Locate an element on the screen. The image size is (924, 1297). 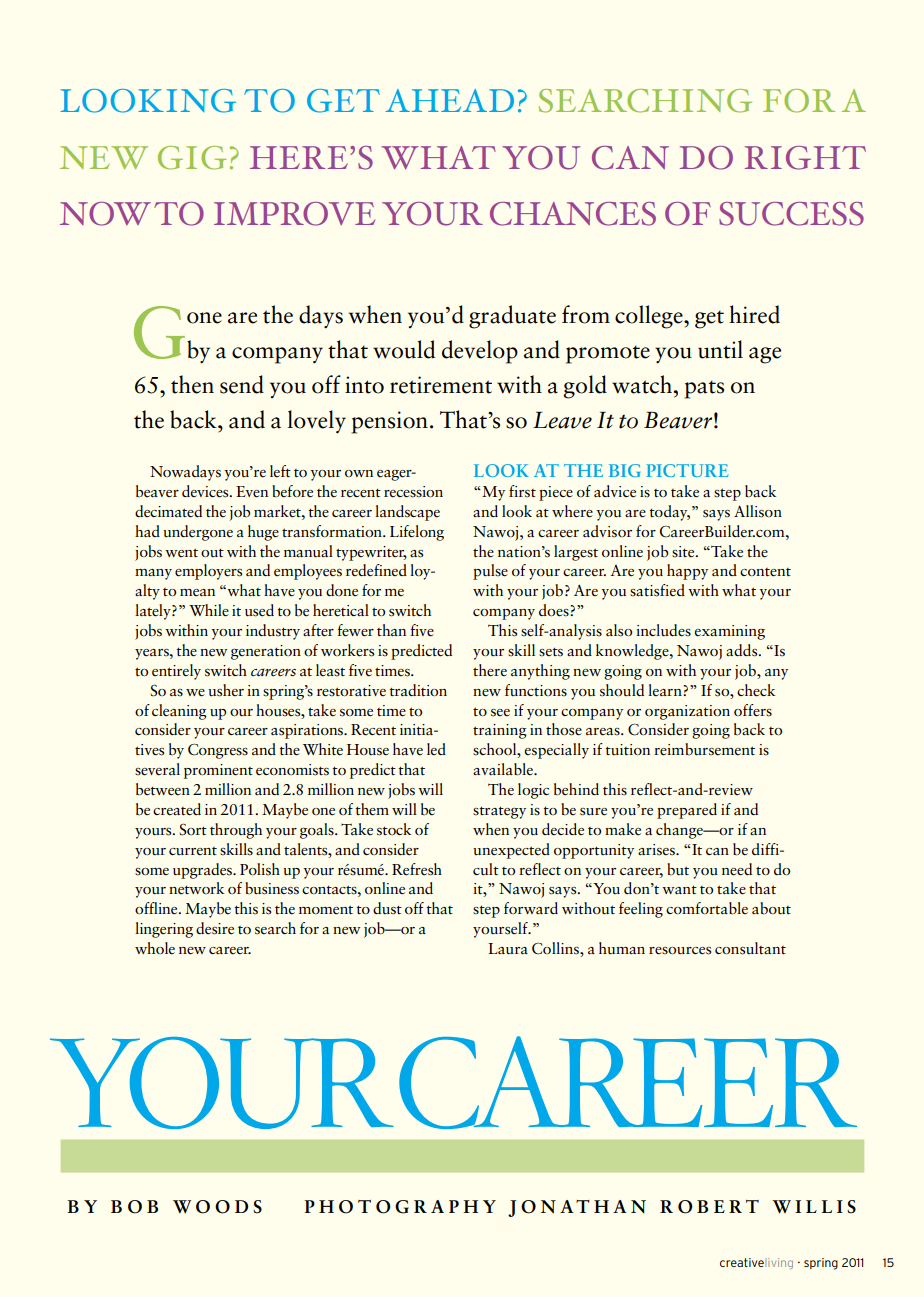
GIG is located at coordinates (192, 158).
